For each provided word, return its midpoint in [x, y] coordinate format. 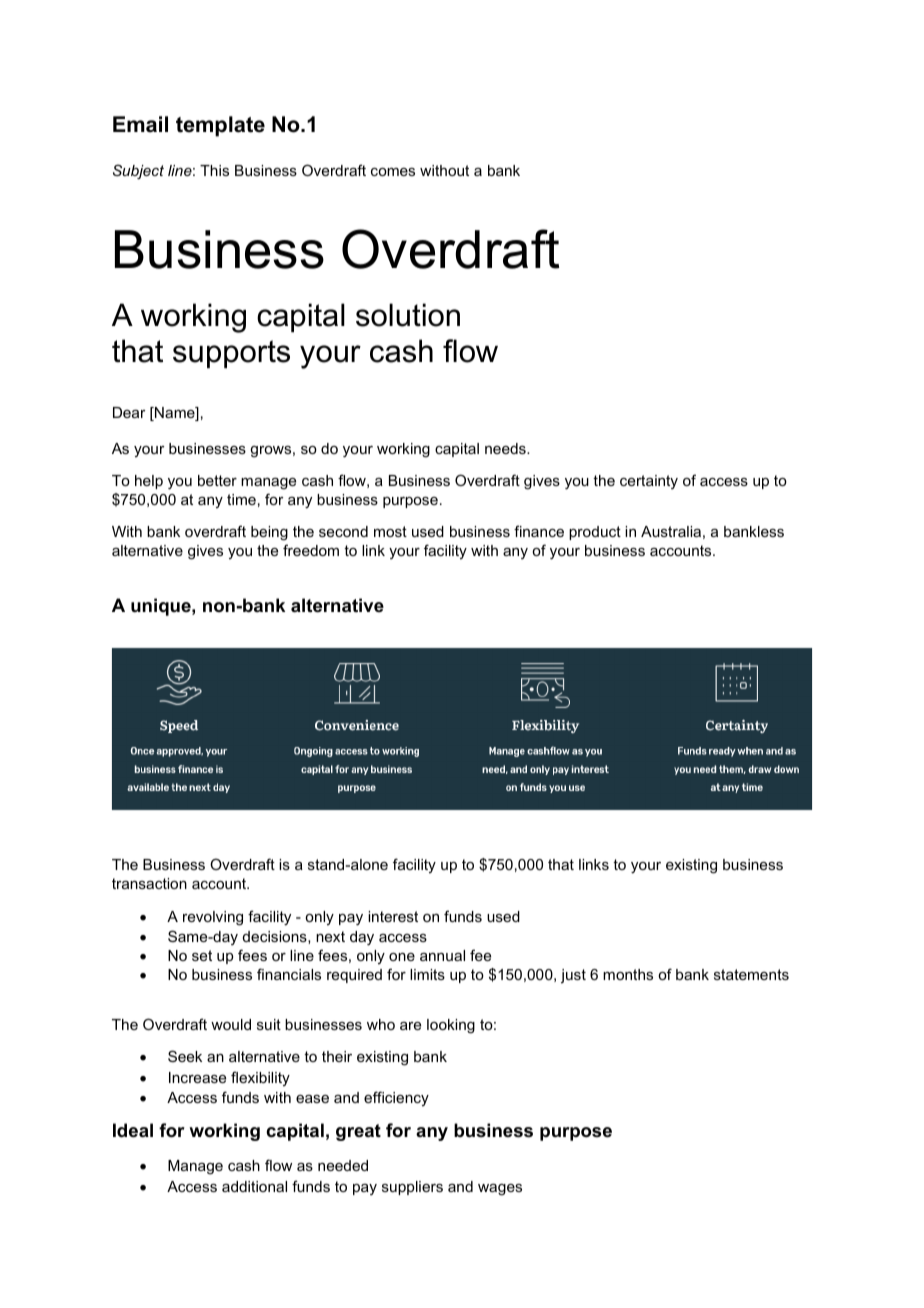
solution [408, 315]
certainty [649, 482]
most [390, 531]
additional [254, 1186]
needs [506, 448]
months [628, 974]
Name [175, 414]
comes [393, 172]
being [269, 533]
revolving [213, 918]
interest [393, 916]
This [214, 170]
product [595, 533]
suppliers [412, 1188]
